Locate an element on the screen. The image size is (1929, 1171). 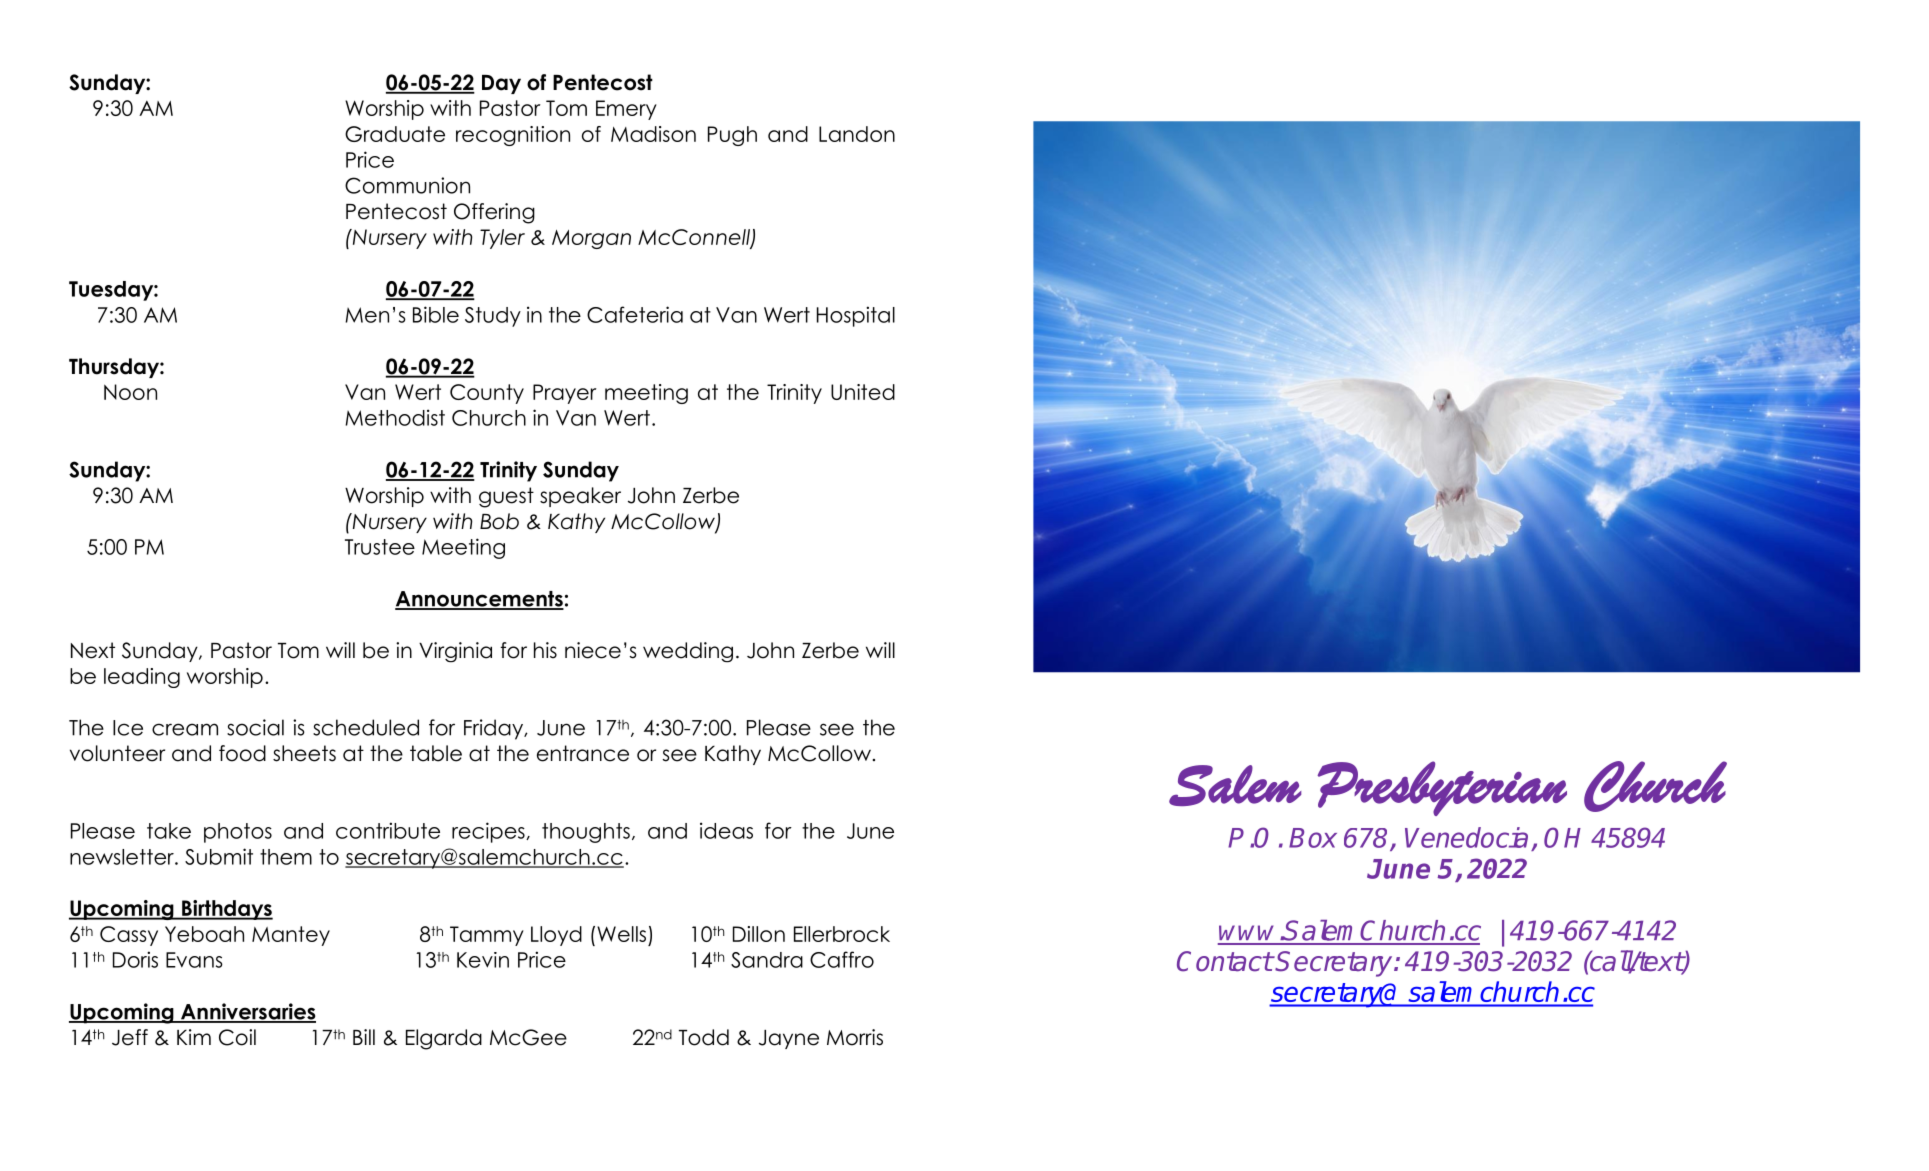
Jayne is located at coordinates (789, 1039).
